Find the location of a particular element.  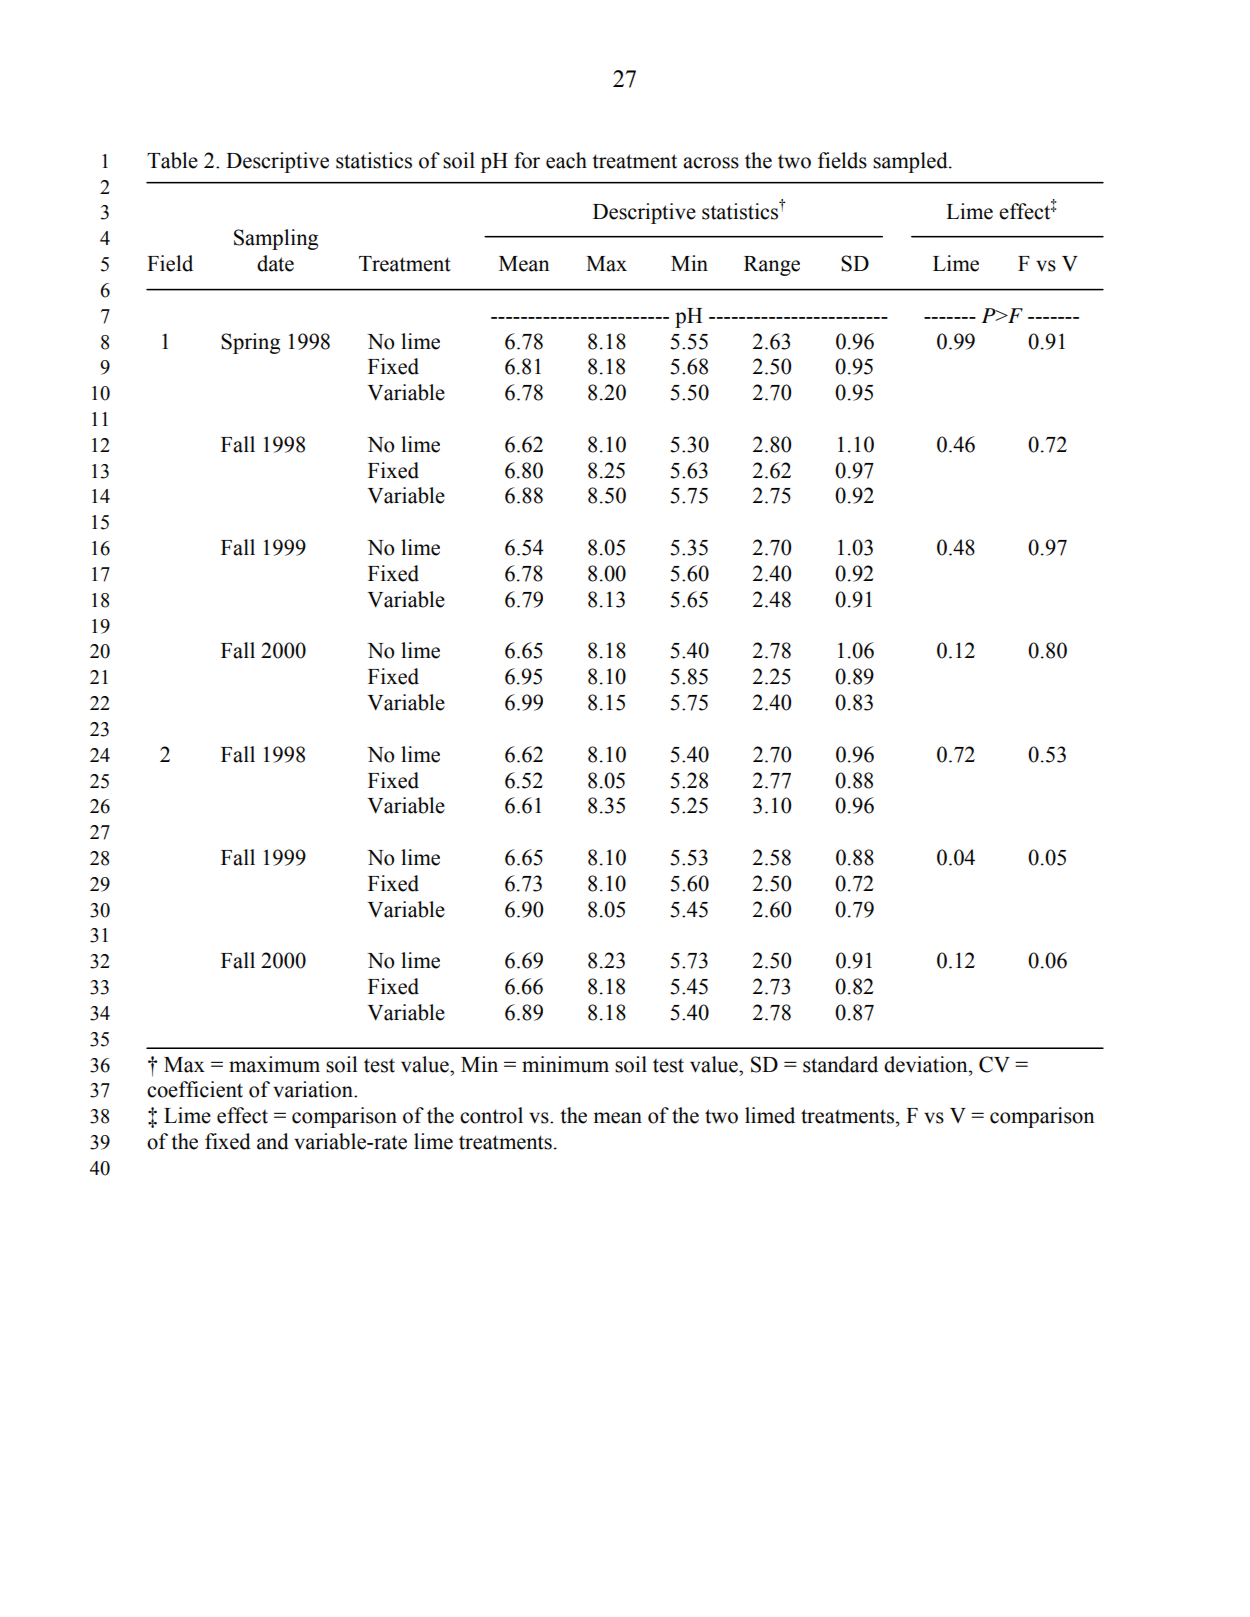

minimum is located at coordinates (565, 1064).
